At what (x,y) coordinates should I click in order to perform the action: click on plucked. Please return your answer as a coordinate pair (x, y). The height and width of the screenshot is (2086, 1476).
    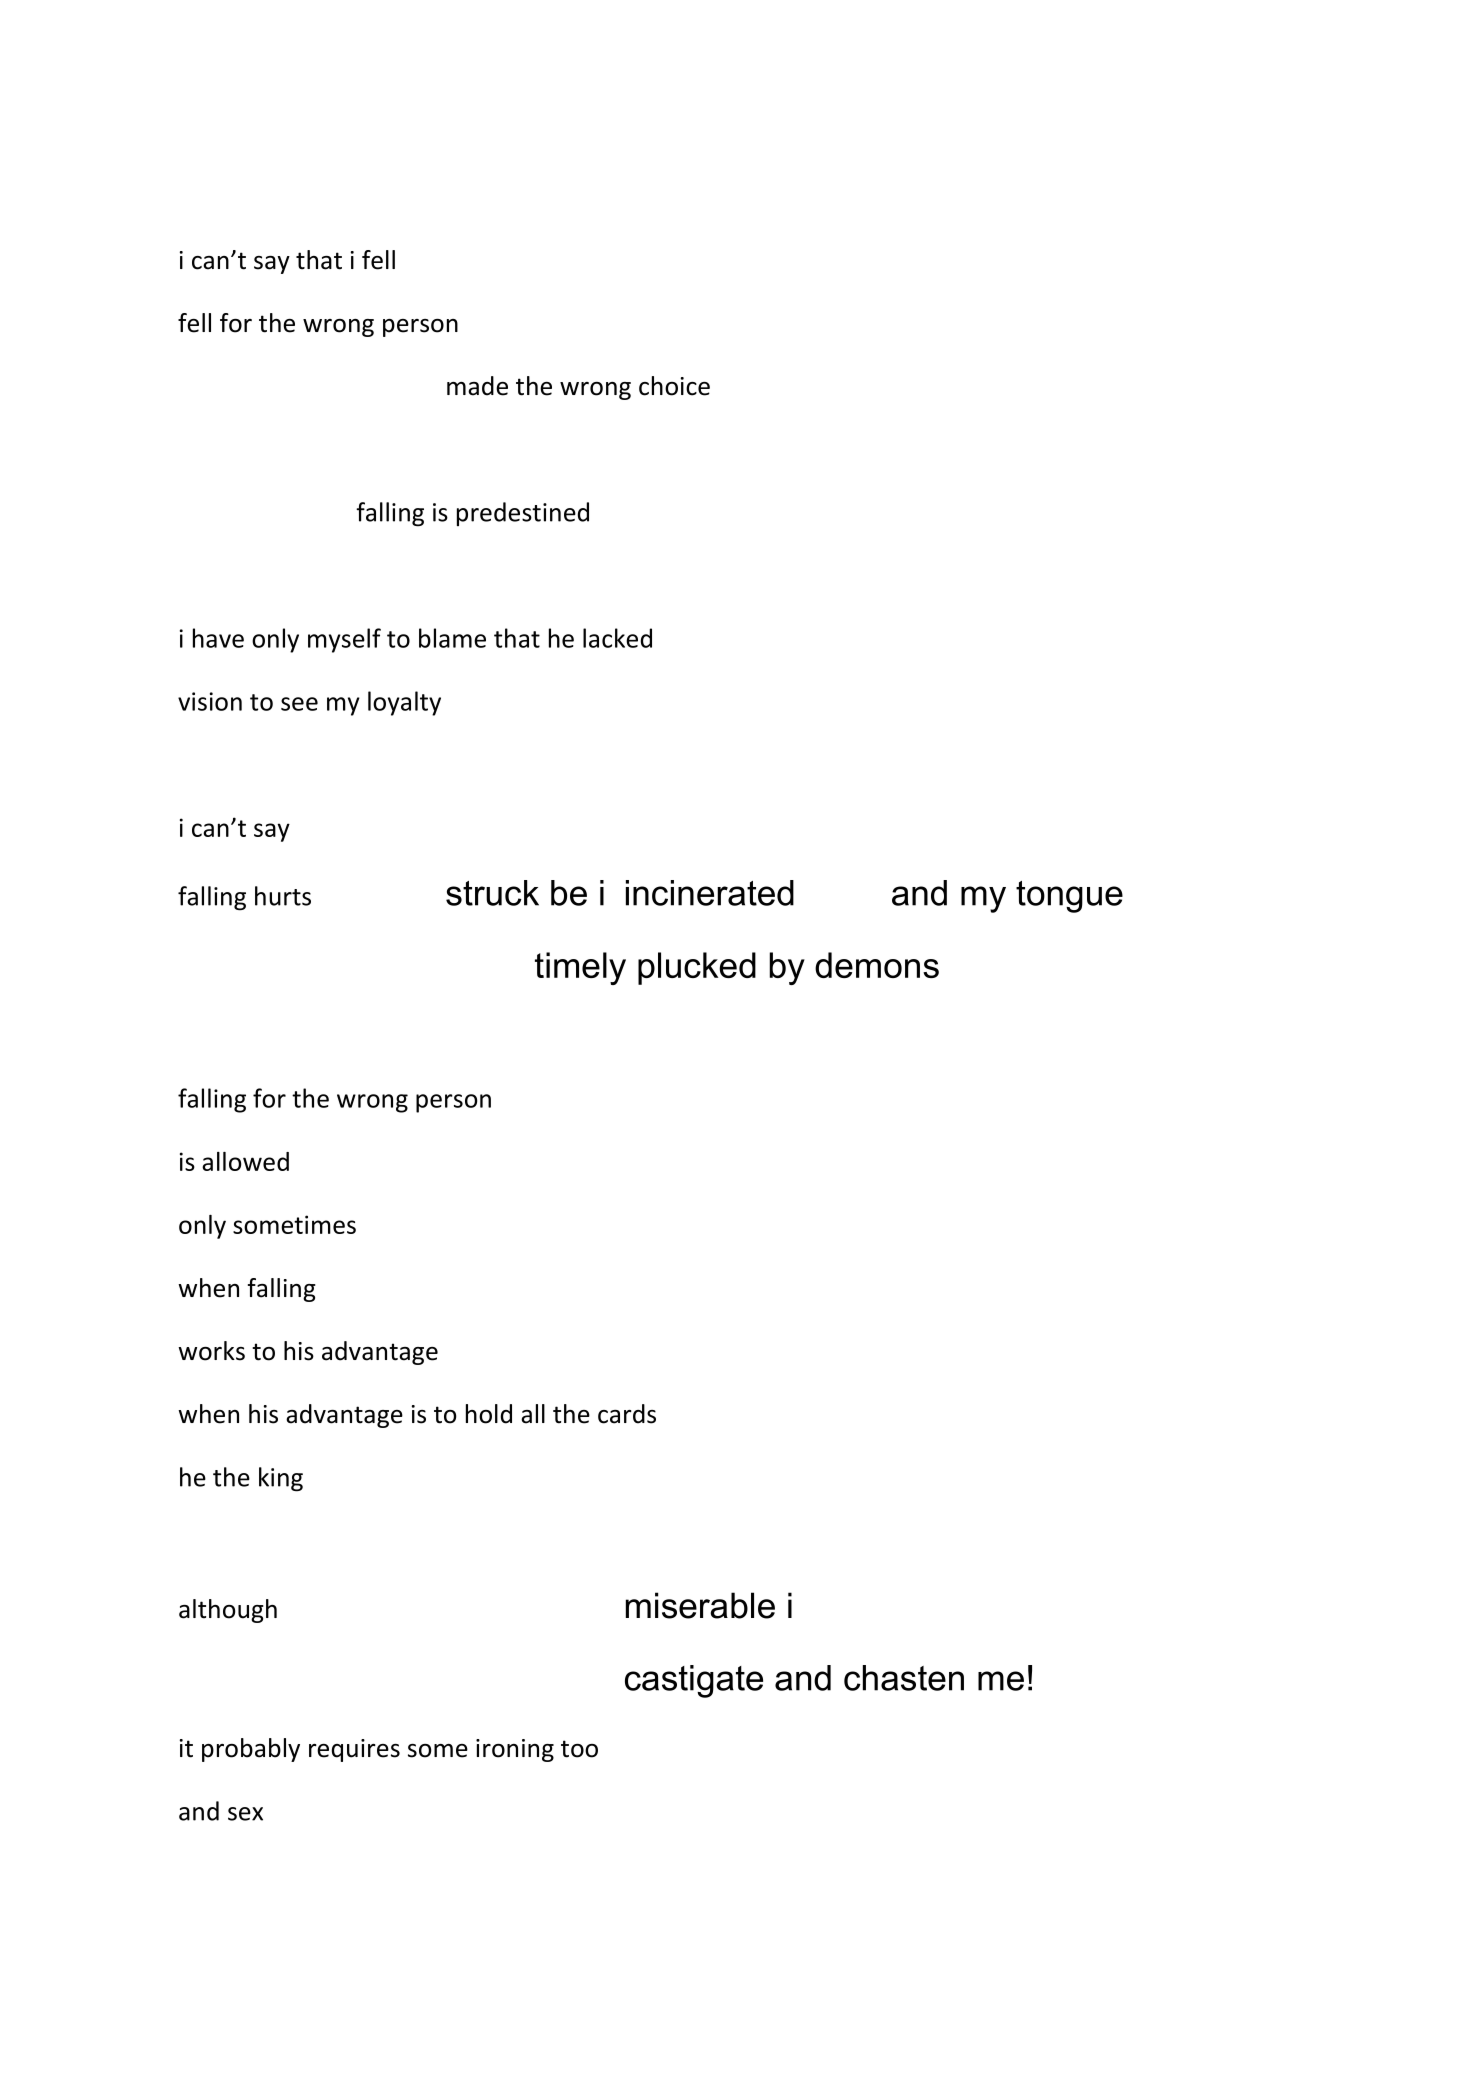
    Looking at the image, I should click on (697, 968).
